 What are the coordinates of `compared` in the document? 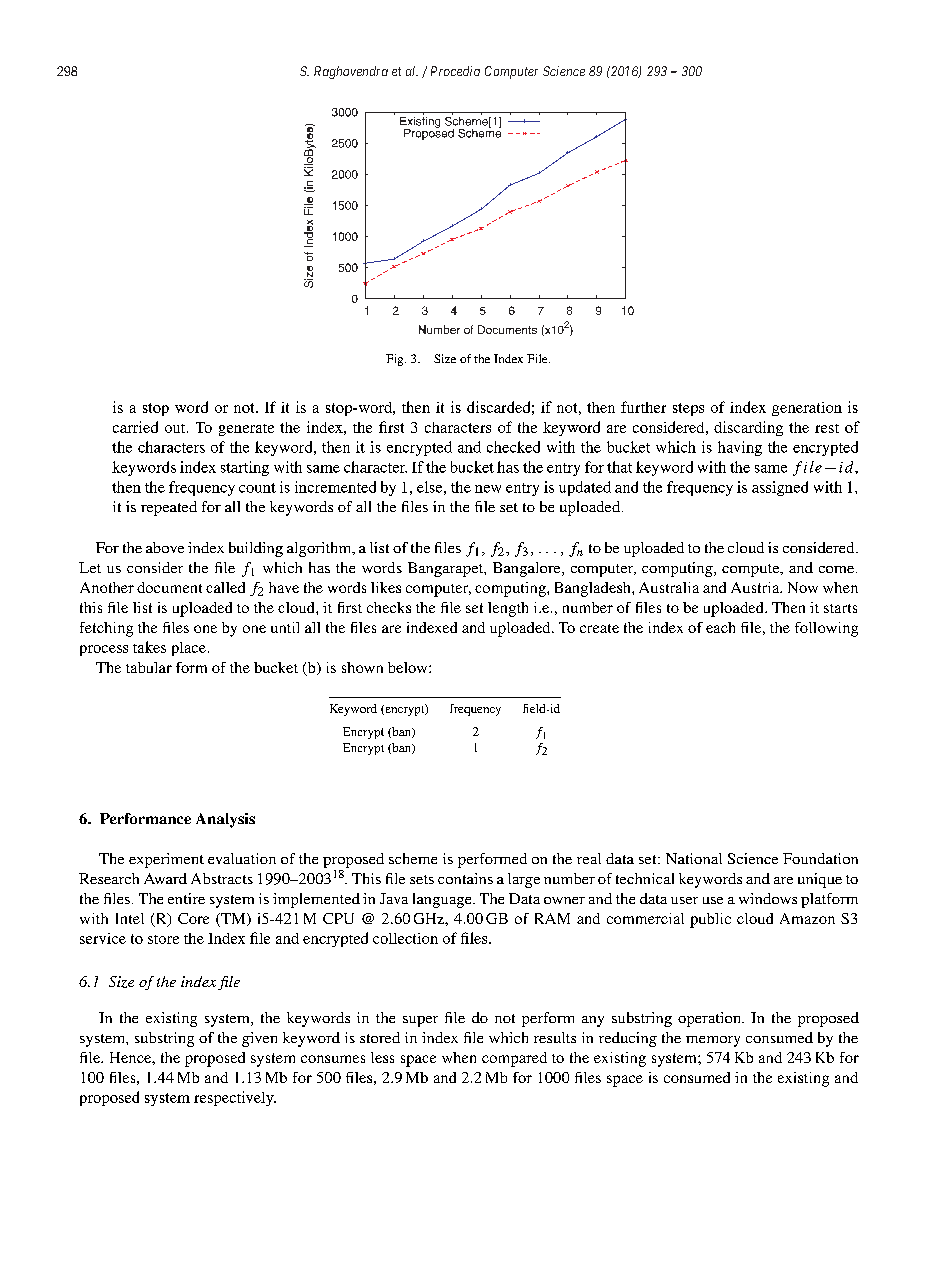 It's located at (514, 1059).
